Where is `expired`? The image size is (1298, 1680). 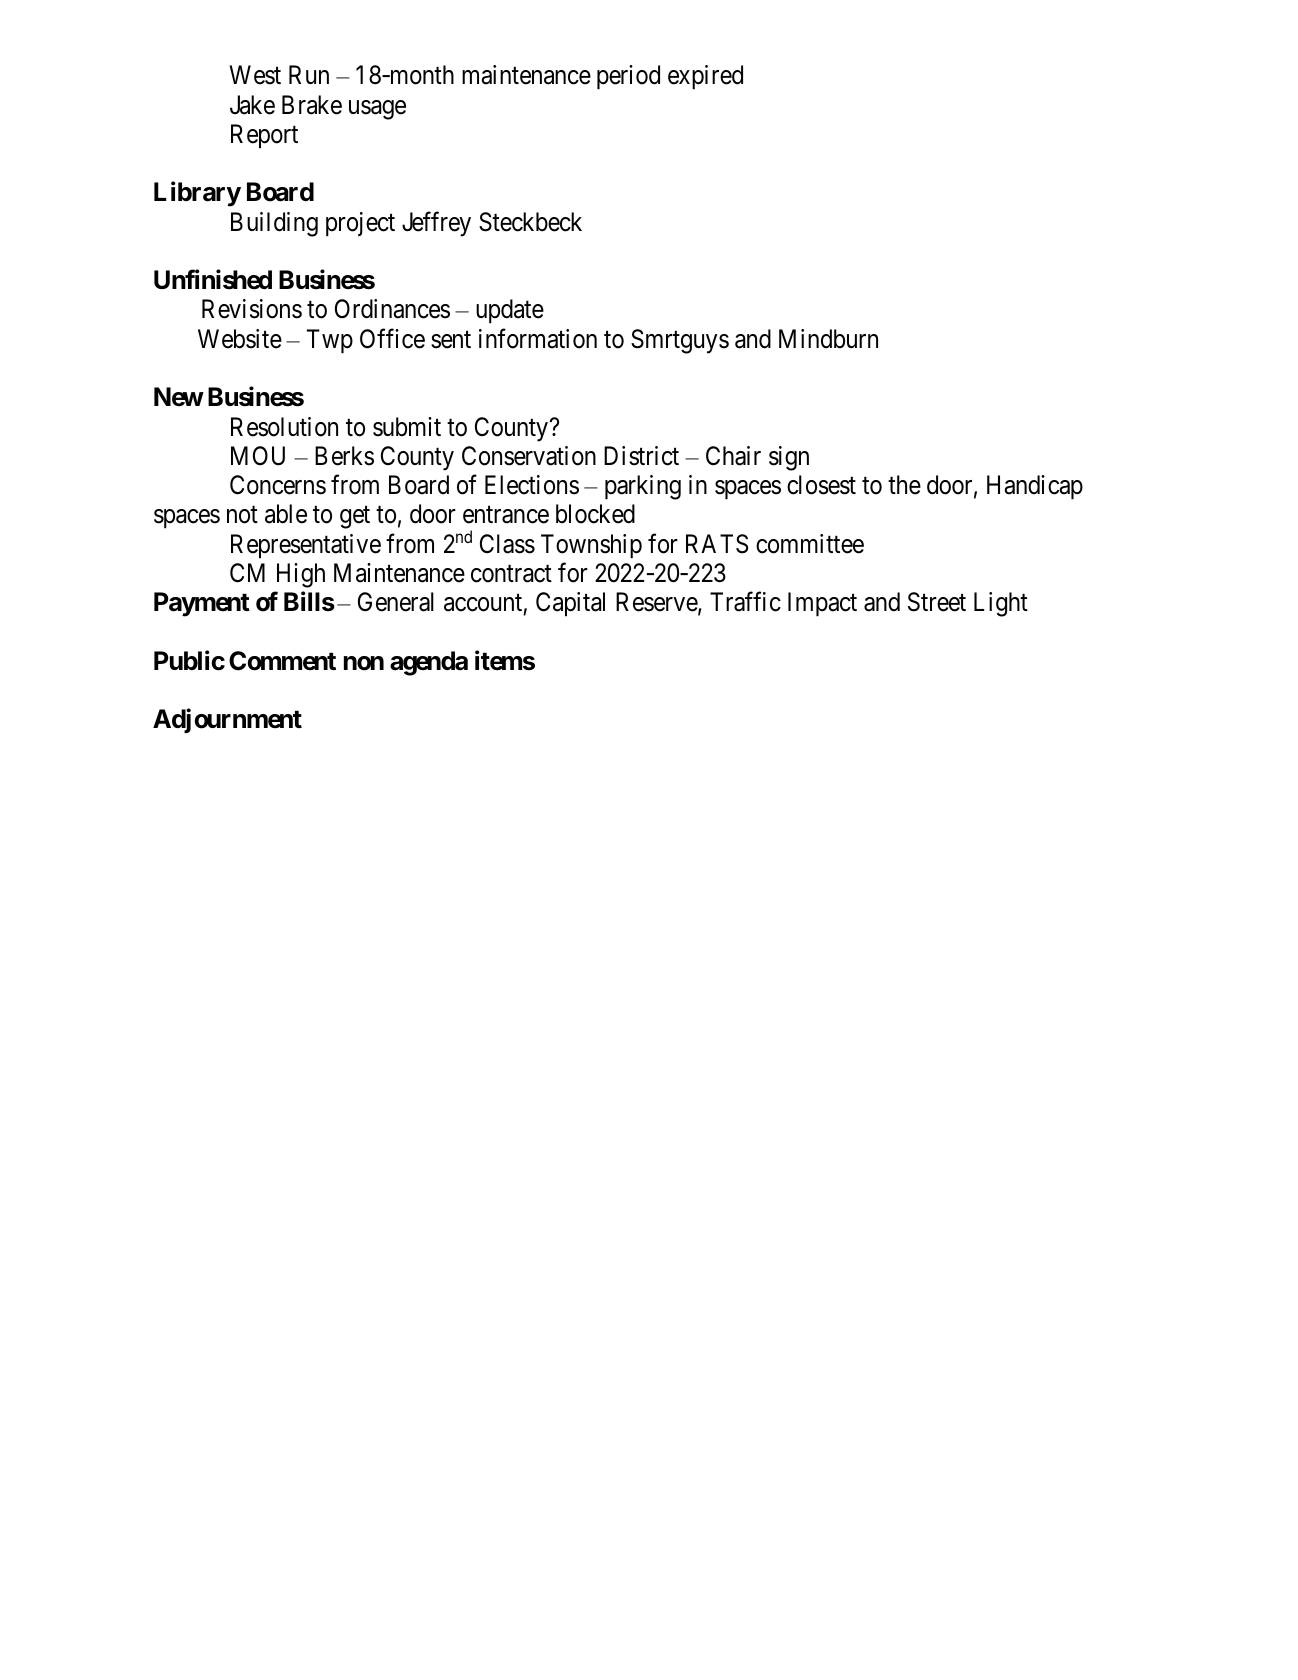
expired is located at coordinates (705, 77).
